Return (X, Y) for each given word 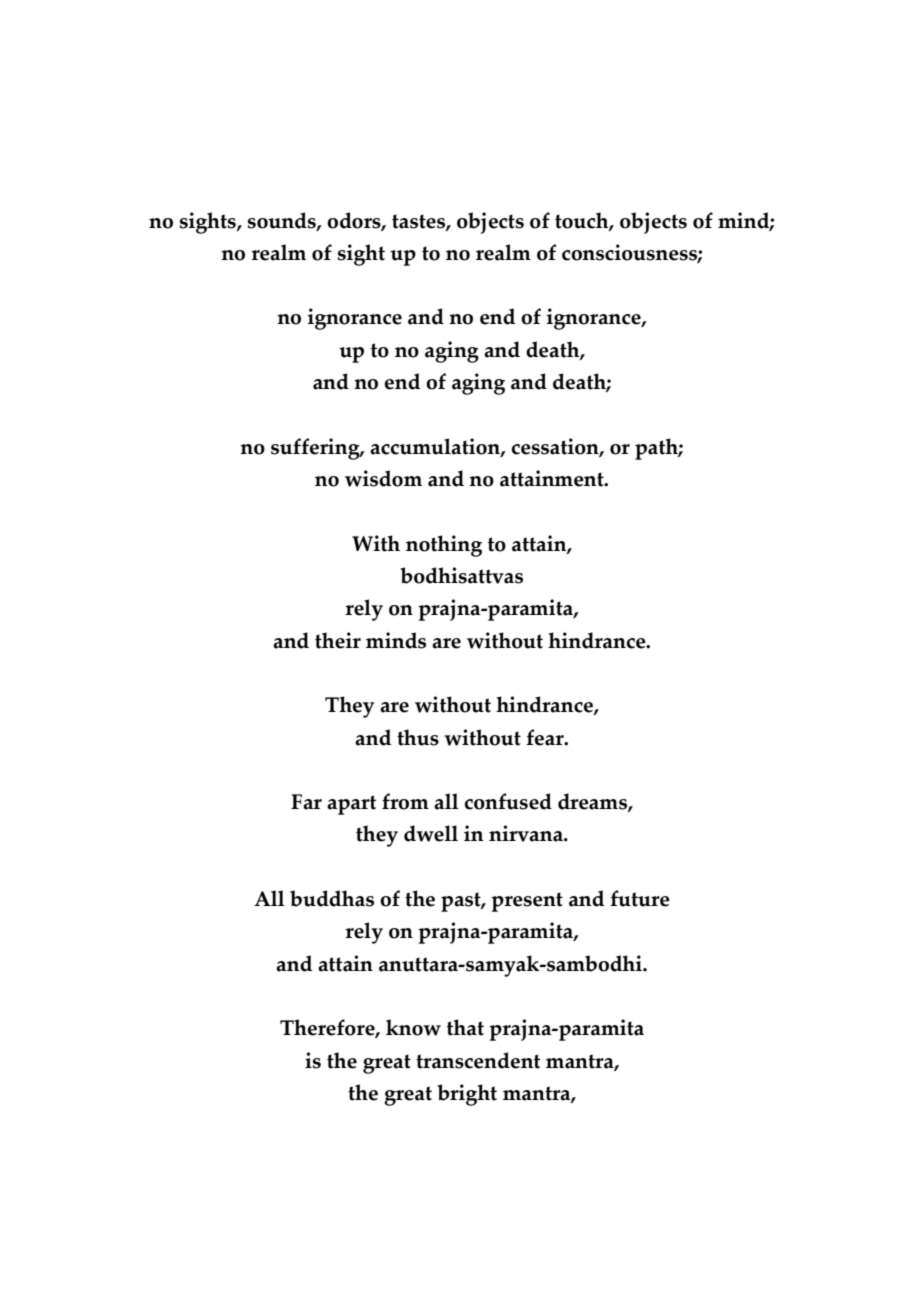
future (640, 898)
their (338, 640)
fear (546, 737)
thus (418, 737)
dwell (431, 833)
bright (467, 1095)
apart (351, 805)
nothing (444, 546)
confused (508, 801)
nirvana (527, 833)
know (413, 1027)
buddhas (332, 898)
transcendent (478, 1060)
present (527, 902)
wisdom (383, 478)
